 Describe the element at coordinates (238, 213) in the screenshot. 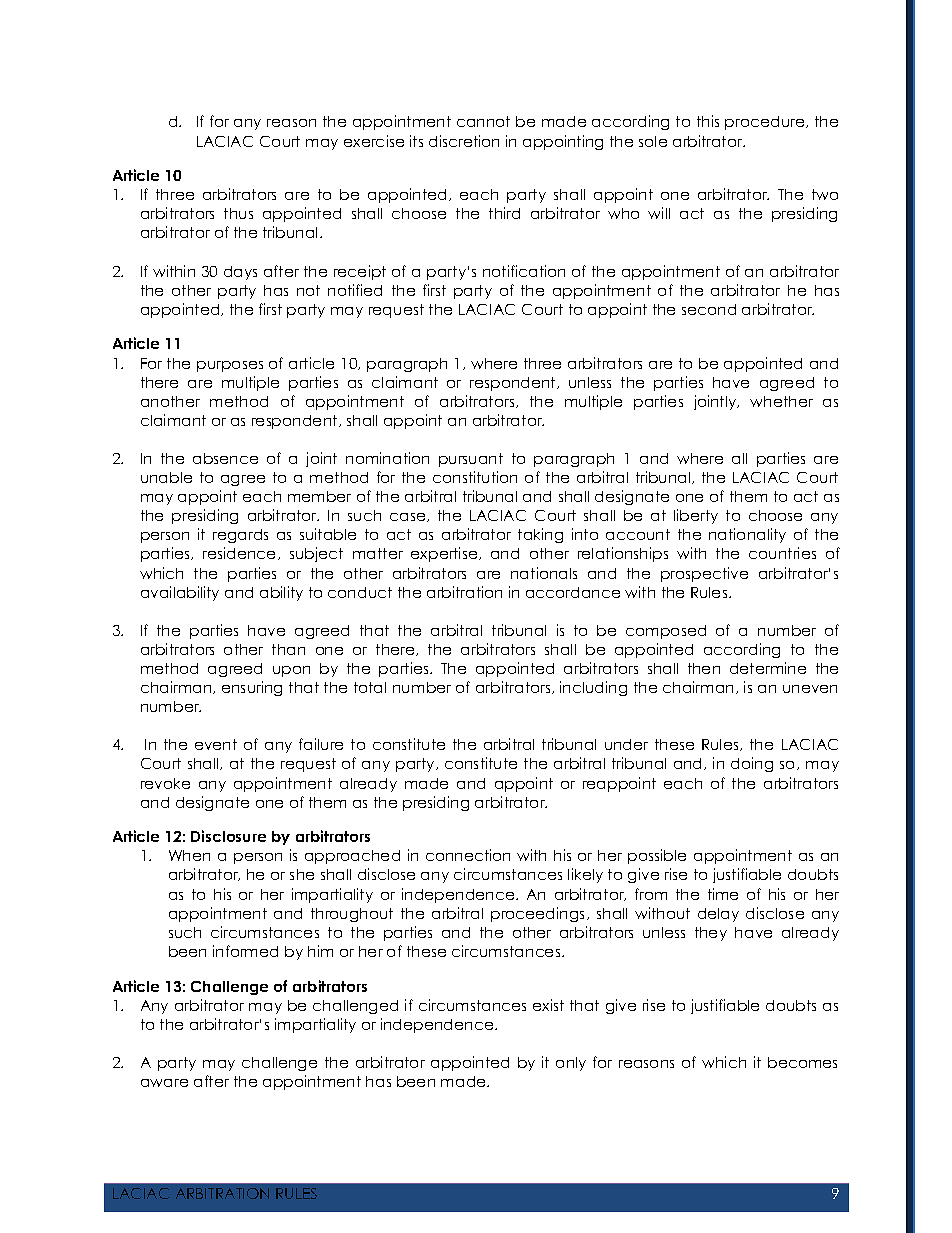

I see `thus` at that location.
